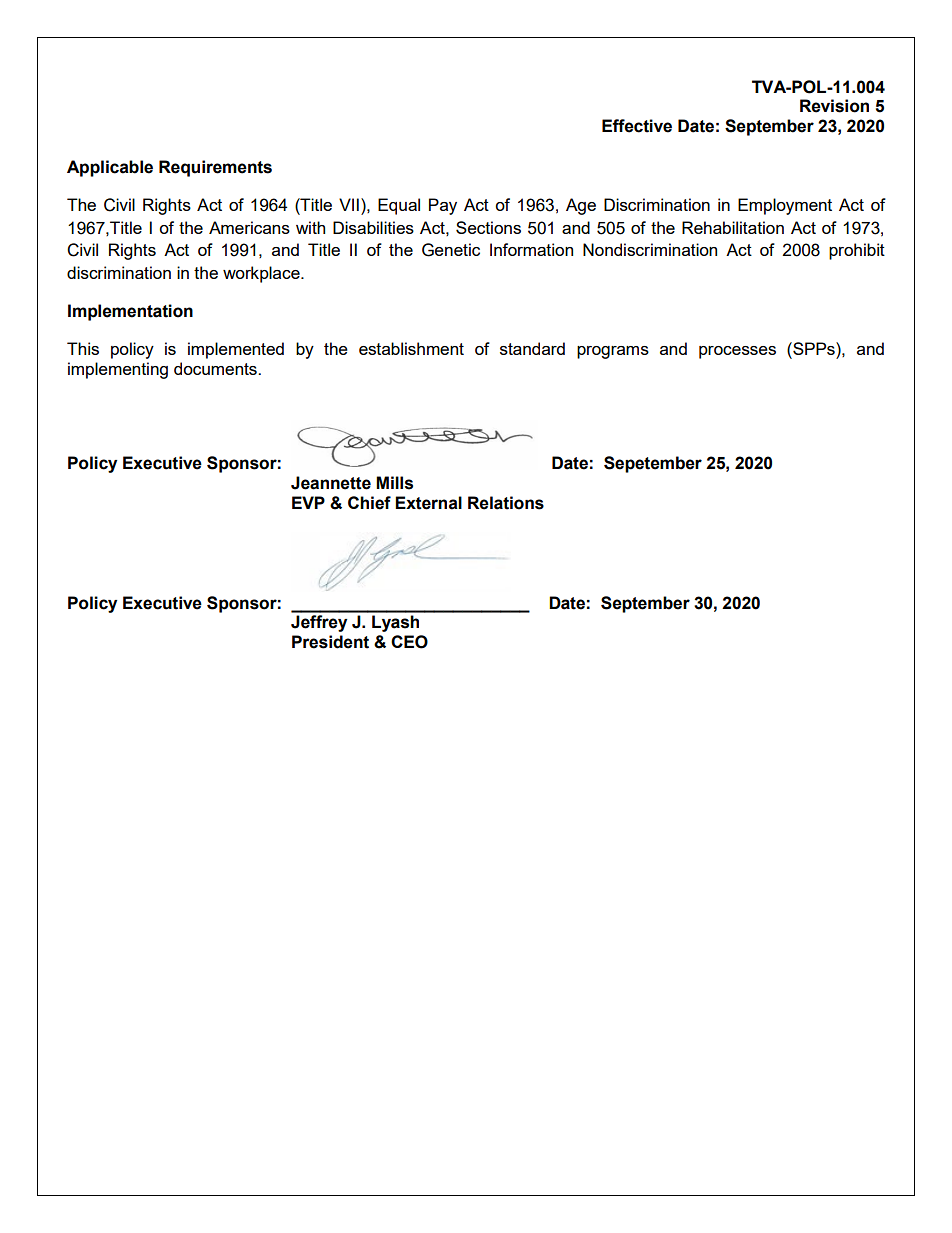 This page has width=952, height=1233. What do you see at coordinates (857, 251) in the page?
I see `prohibit` at bounding box center [857, 251].
